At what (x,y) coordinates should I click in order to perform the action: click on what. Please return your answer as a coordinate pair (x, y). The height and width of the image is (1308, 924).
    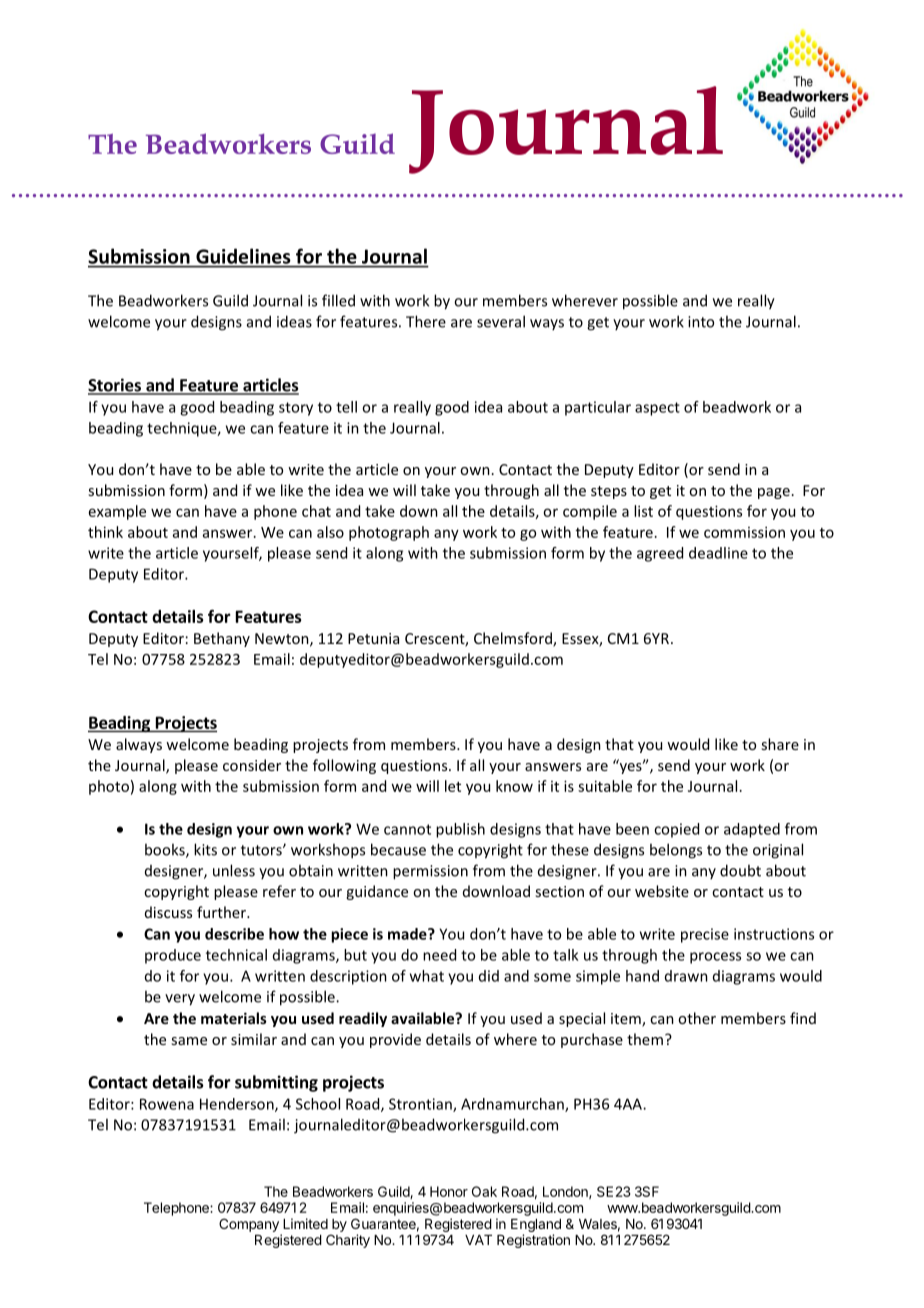
    Looking at the image, I should click on (427, 976).
